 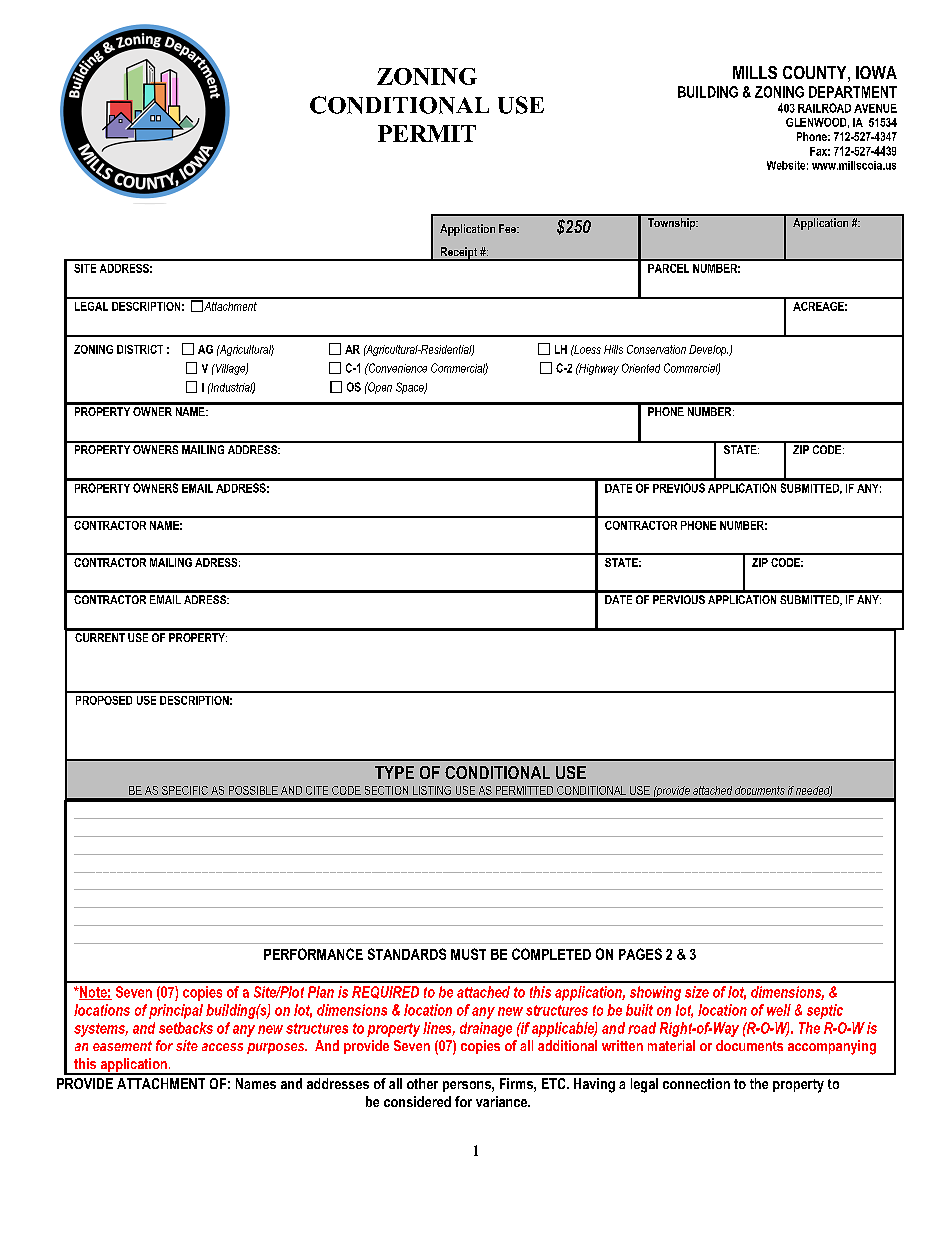 I want to click on LISTING, so click(x=432, y=790).
